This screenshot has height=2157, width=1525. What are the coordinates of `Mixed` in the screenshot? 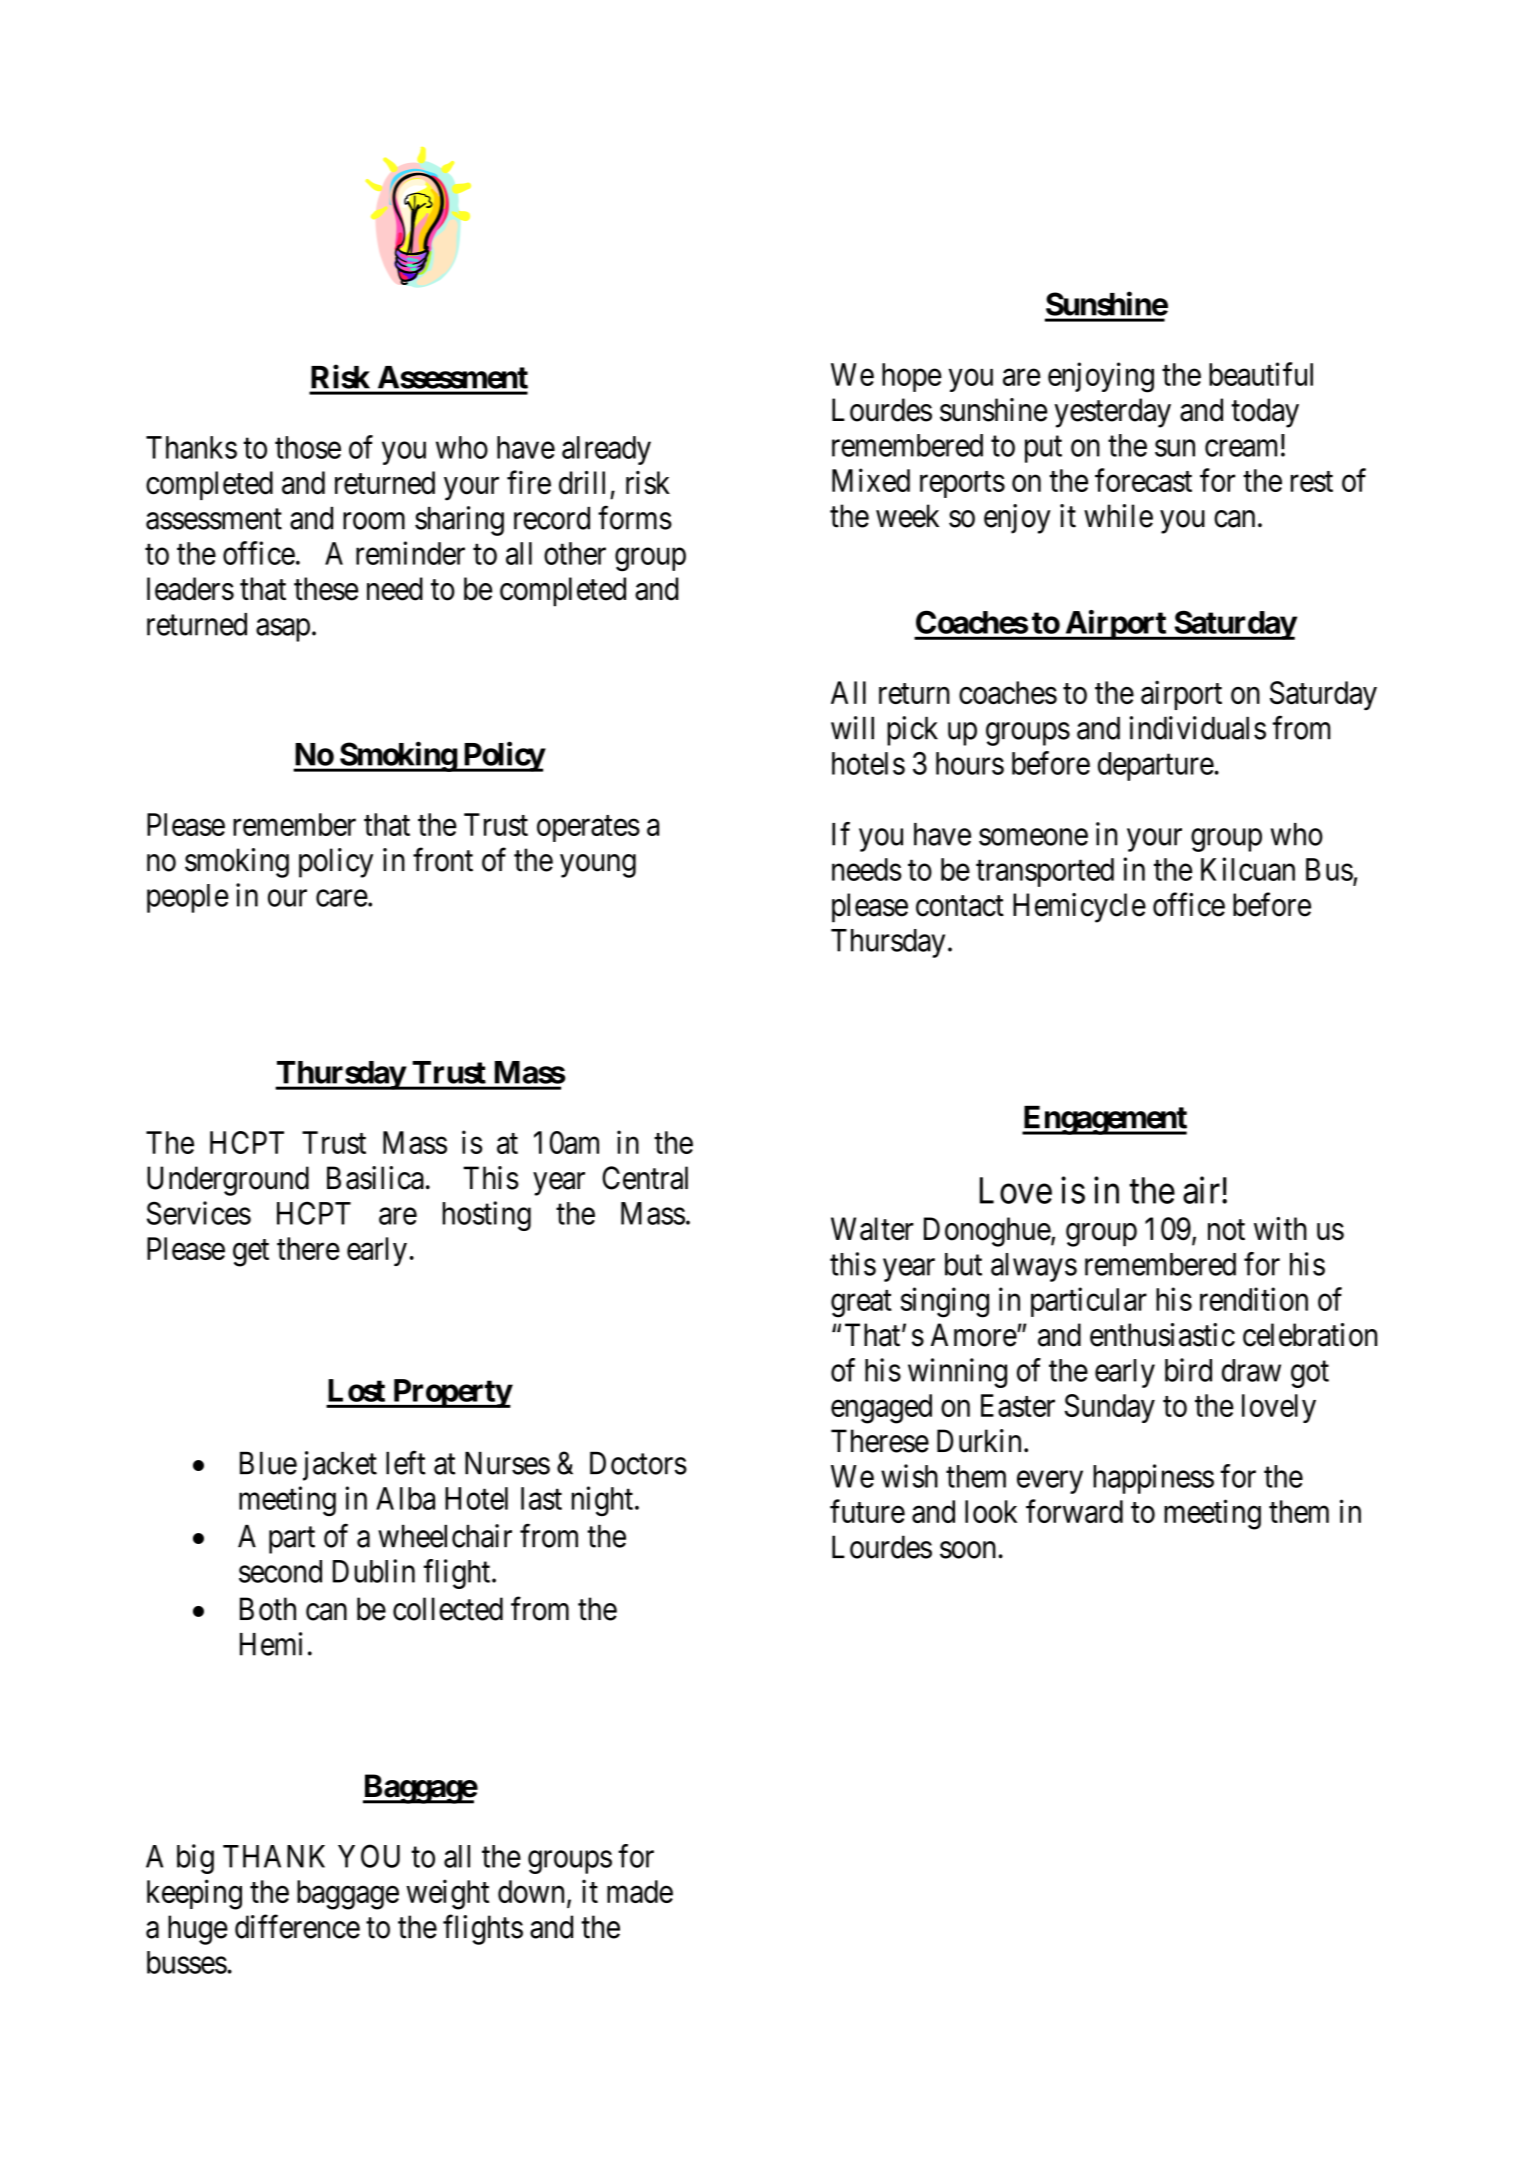 It's located at (871, 480).
